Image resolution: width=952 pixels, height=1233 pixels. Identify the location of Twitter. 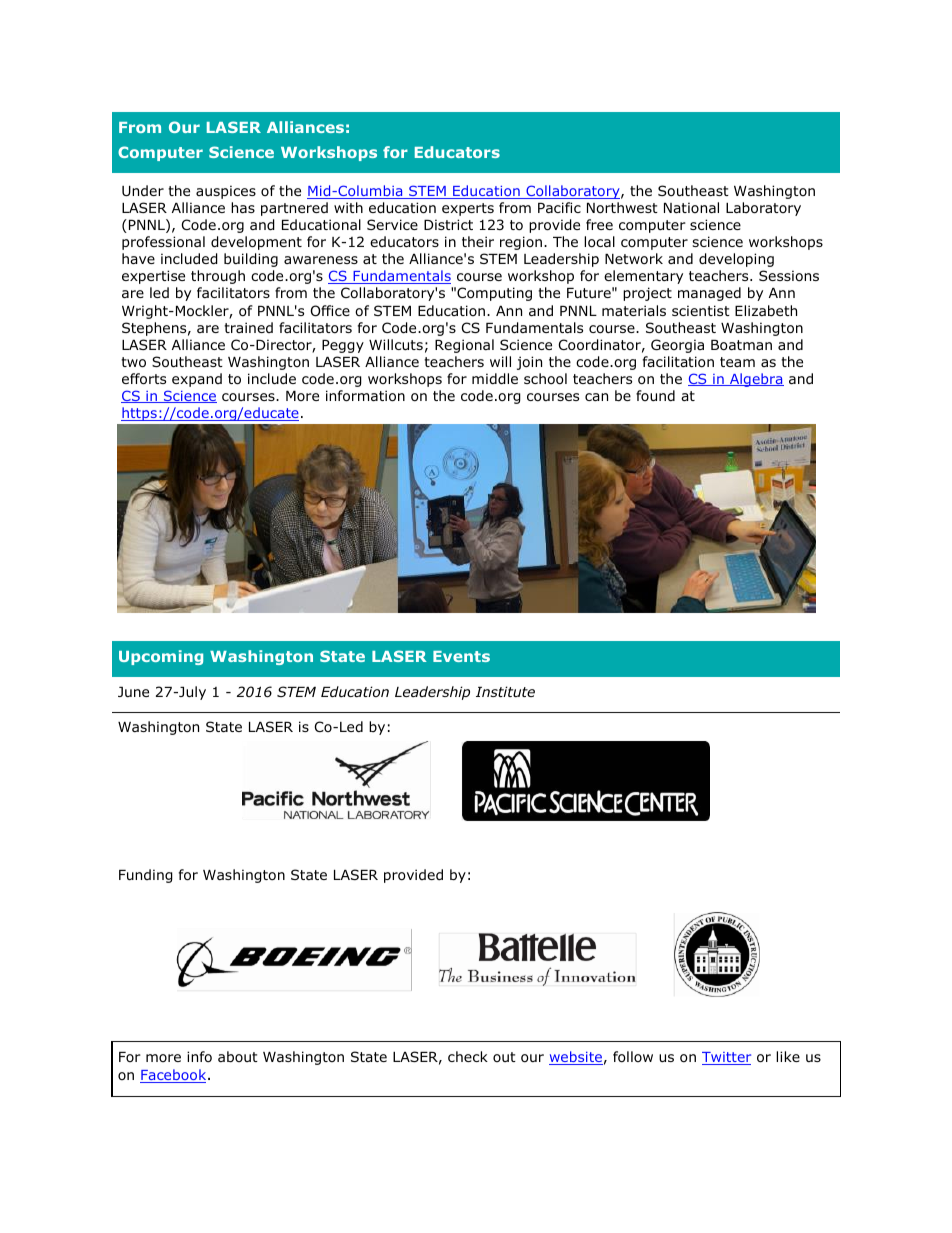
(726, 1058).
